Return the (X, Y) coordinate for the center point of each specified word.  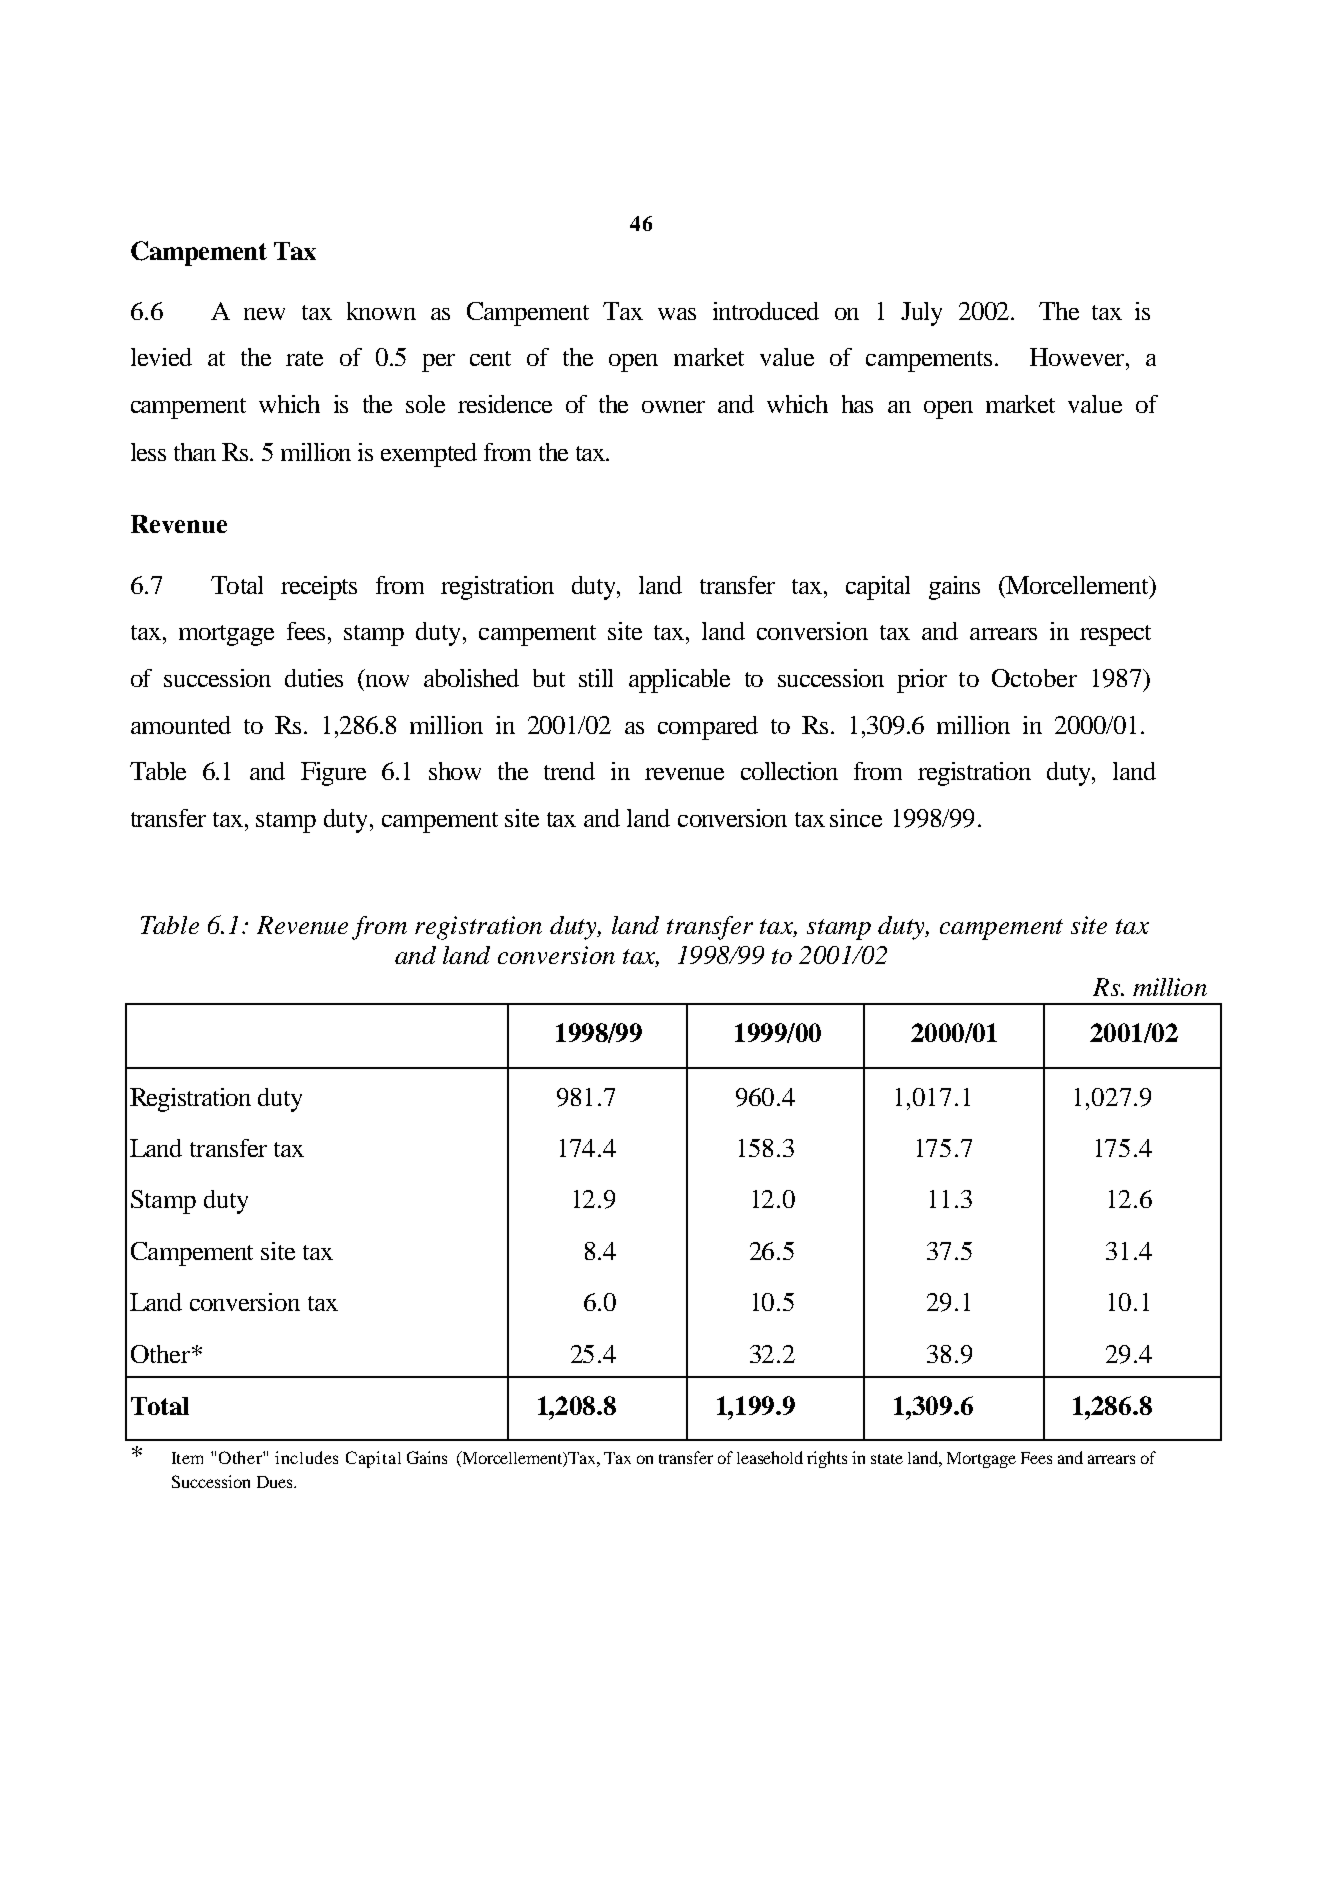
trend (569, 771)
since (856, 818)
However (1078, 357)
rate (304, 358)
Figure (333, 774)
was (677, 314)
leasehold (770, 1457)
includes (306, 1457)
